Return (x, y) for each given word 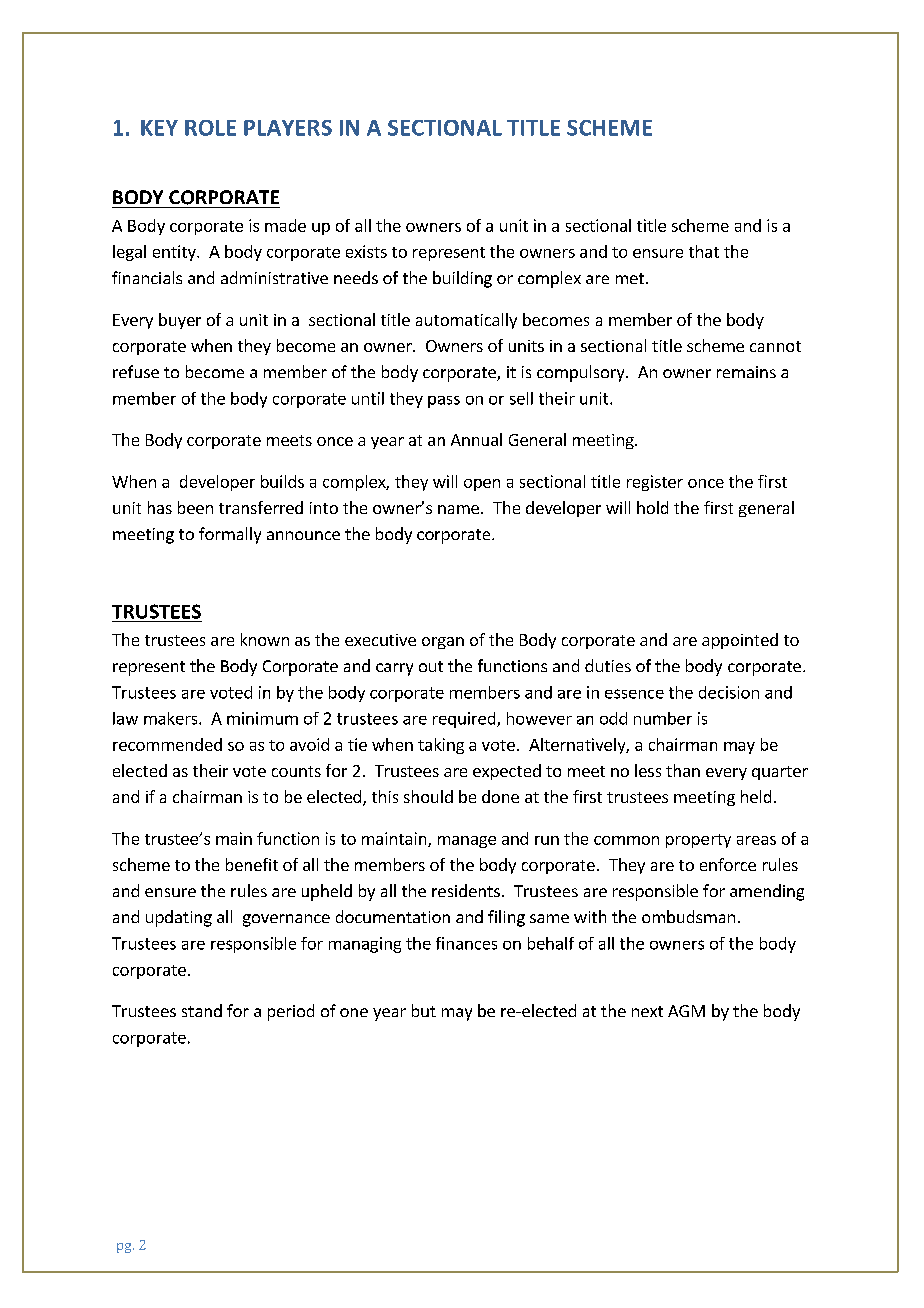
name (458, 509)
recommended (167, 744)
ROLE (210, 128)
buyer (180, 321)
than (683, 770)
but (424, 1010)
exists (366, 251)
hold (652, 507)
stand (202, 1010)
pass (444, 402)
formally (230, 535)
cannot (775, 346)
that (704, 251)
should (428, 796)
